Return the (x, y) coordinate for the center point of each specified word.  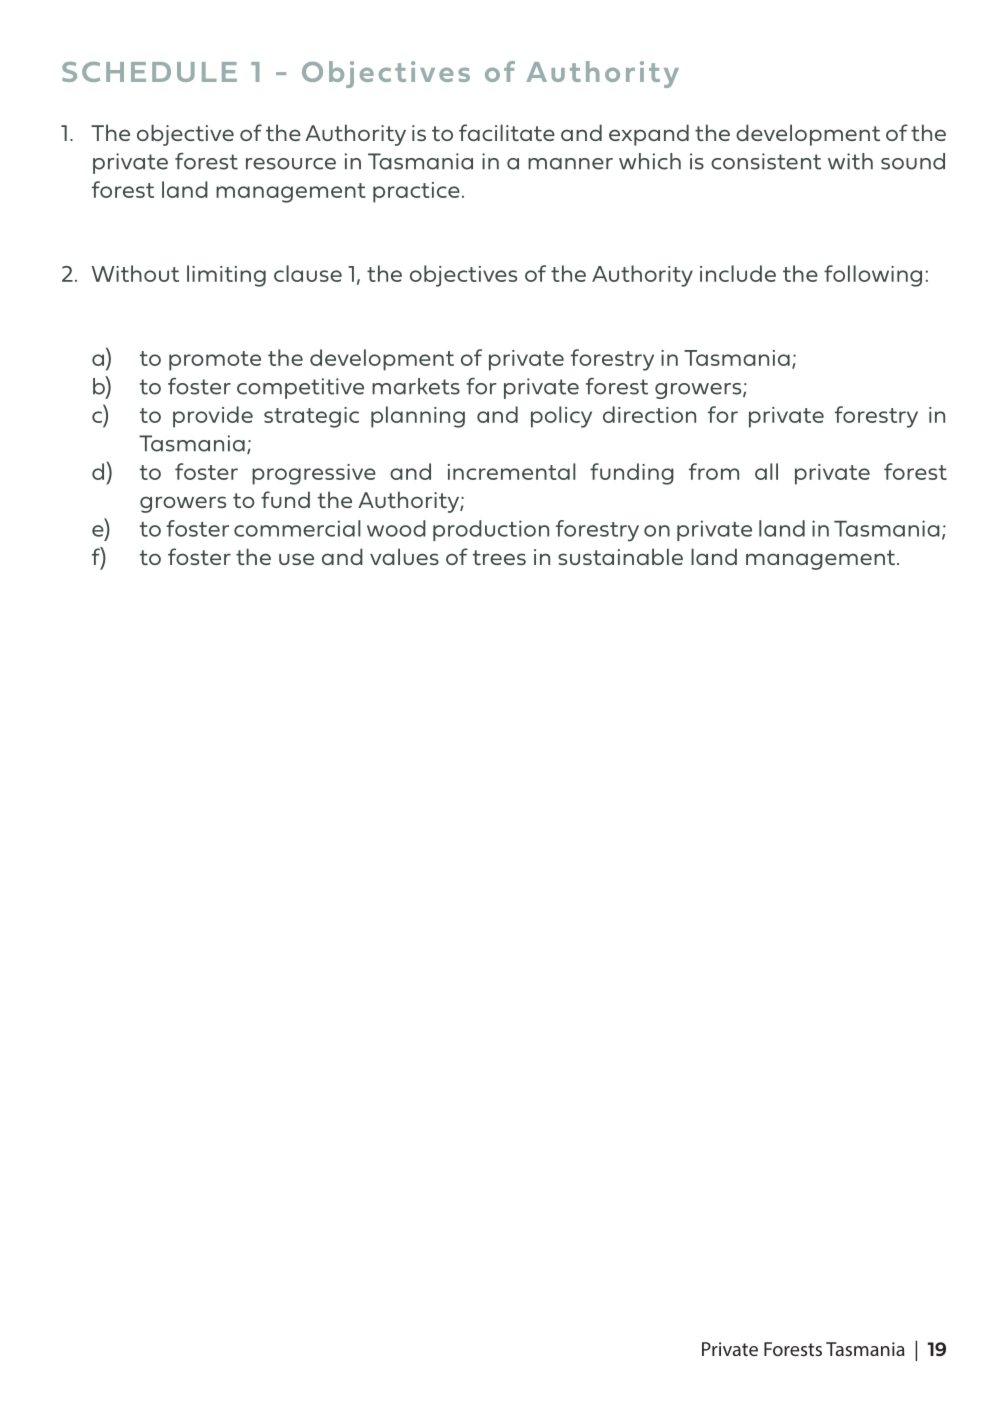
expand (649, 135)
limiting (226, 276)
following (873, 276)
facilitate (507, 132)
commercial (297, 528)
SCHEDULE (149, 72)
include (738, 273)
